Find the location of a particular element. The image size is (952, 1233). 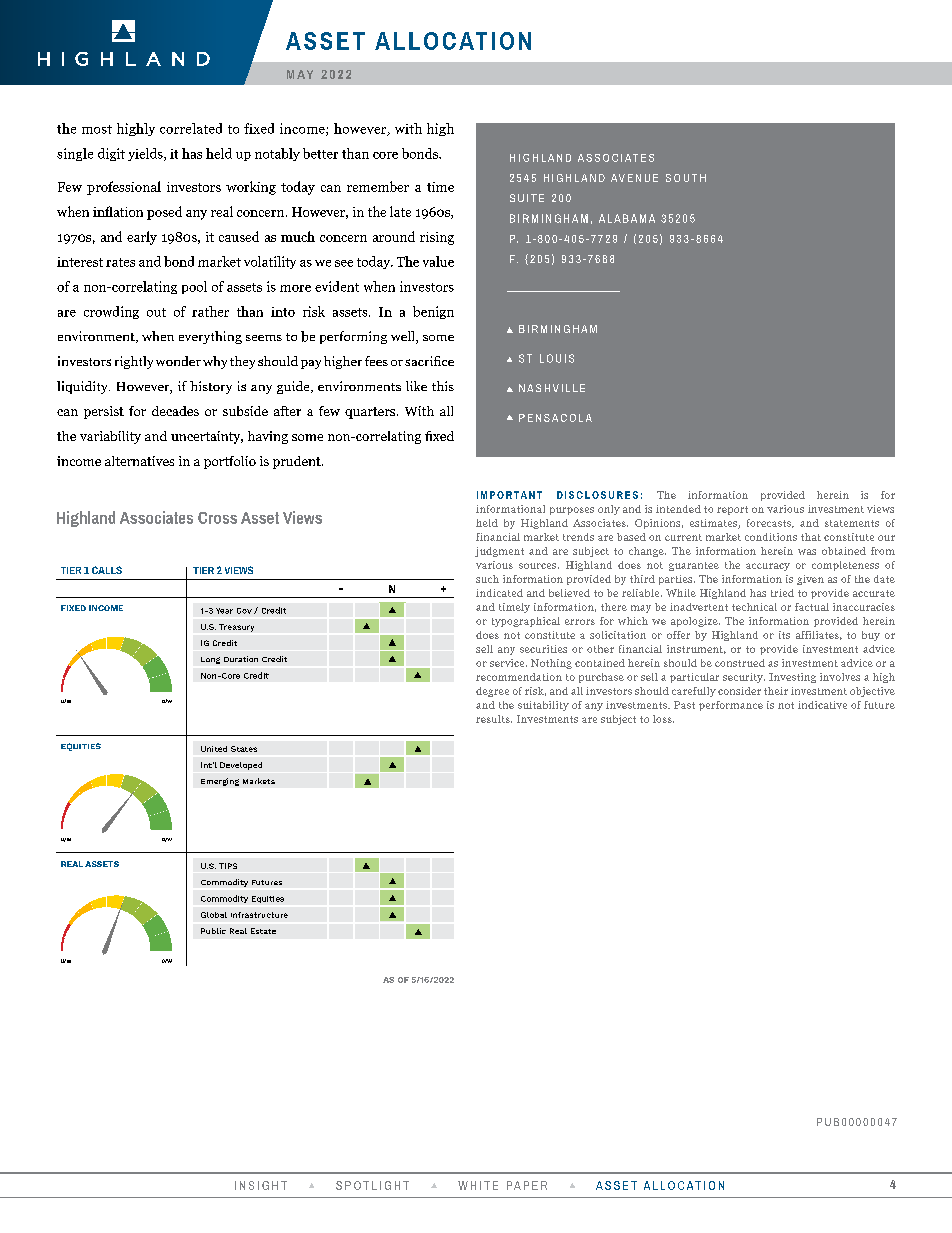

ALABAMA is located at coordinates (627, 218).
